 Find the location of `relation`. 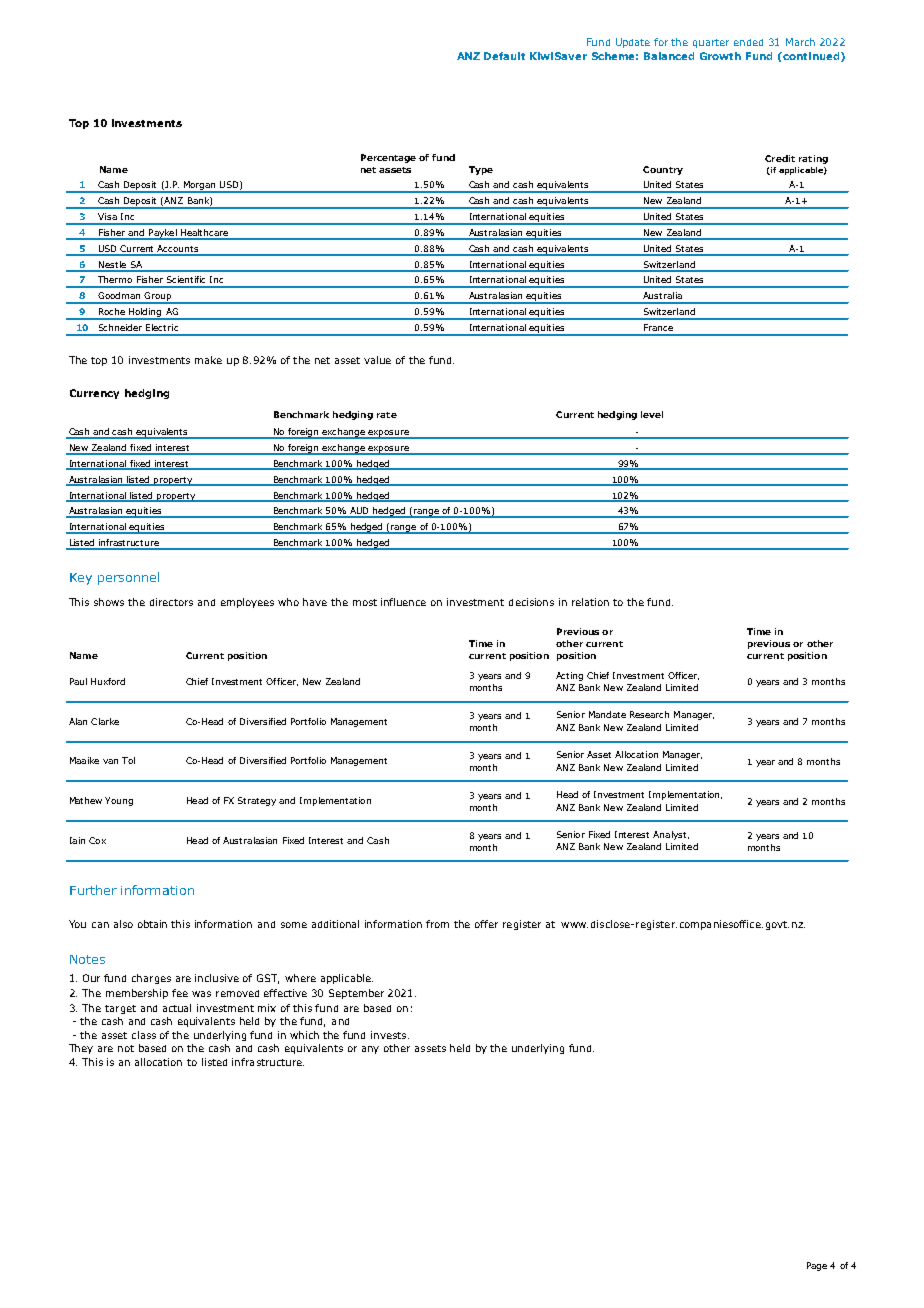

relation is located at coordinates (590, 602).
